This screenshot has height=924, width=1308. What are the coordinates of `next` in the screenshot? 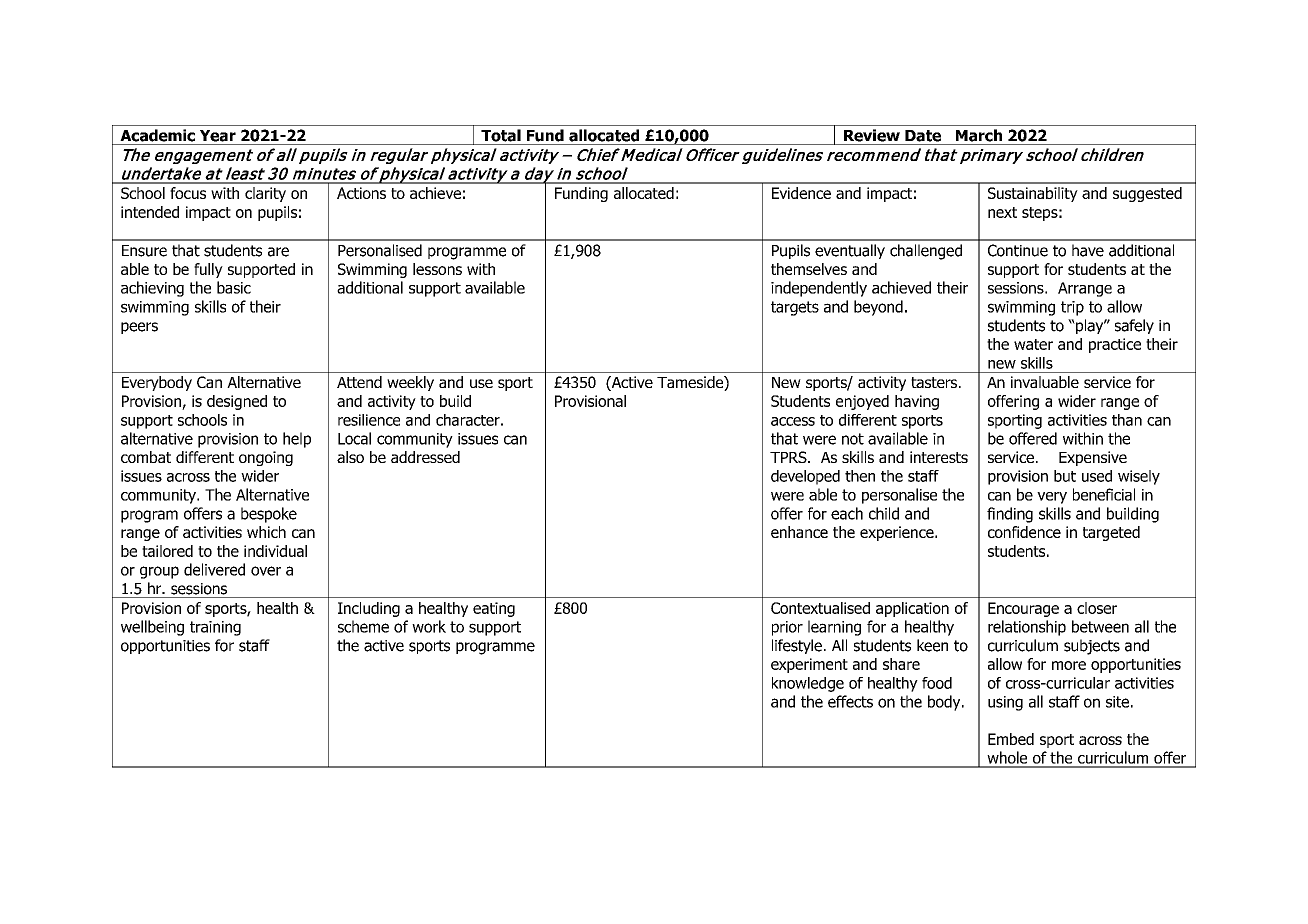 It's located at (1002, 212).
